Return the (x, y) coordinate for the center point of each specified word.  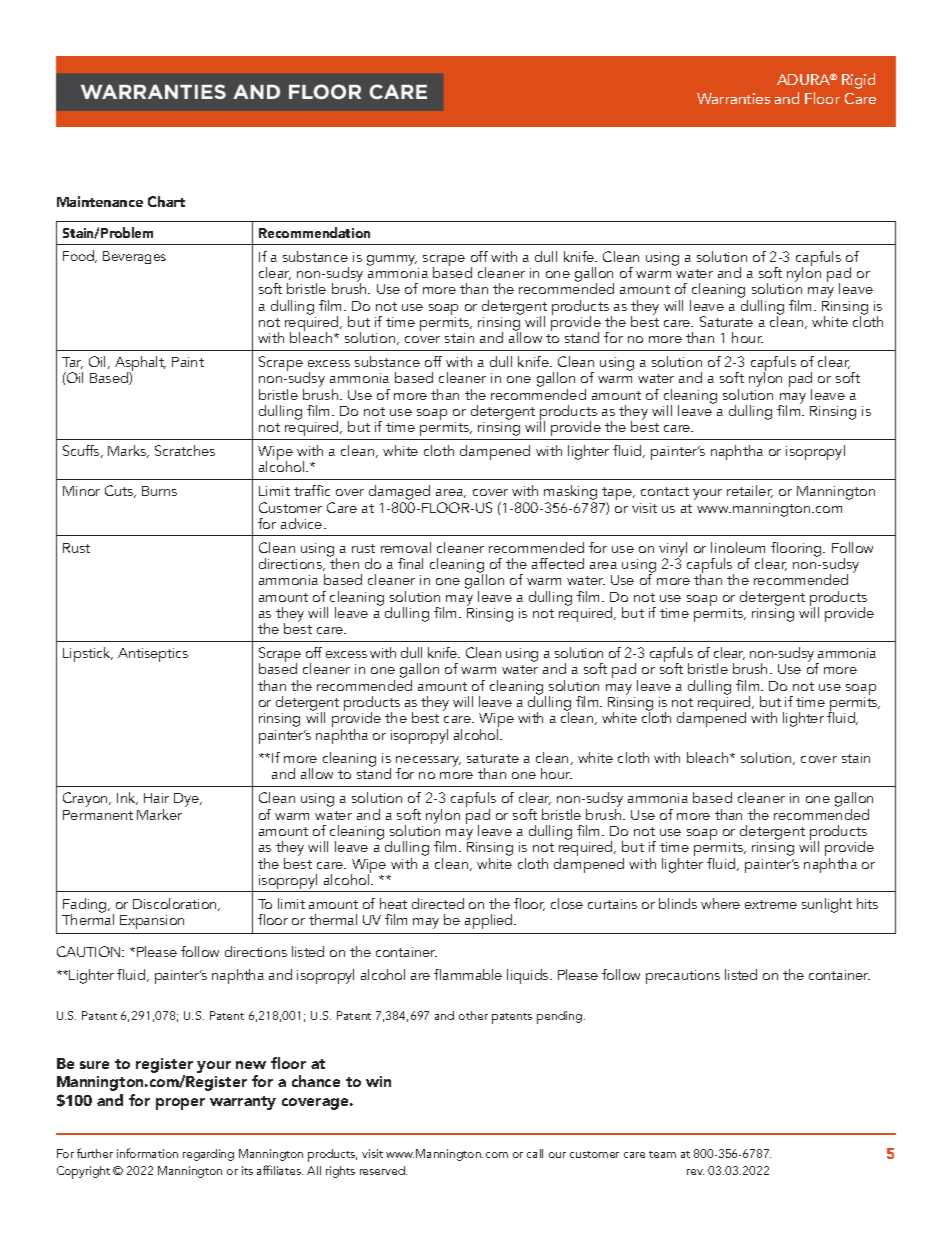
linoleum (738, 547)
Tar (72, 363)
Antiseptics (153, 655)
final (410, 563)
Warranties (733, 98)
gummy (392, 260)
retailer (750, 491)
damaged (399, 494)
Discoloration (176, 904)
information (147, 1153)
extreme (771, 904)
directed (438, 903)
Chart (166, 201)
